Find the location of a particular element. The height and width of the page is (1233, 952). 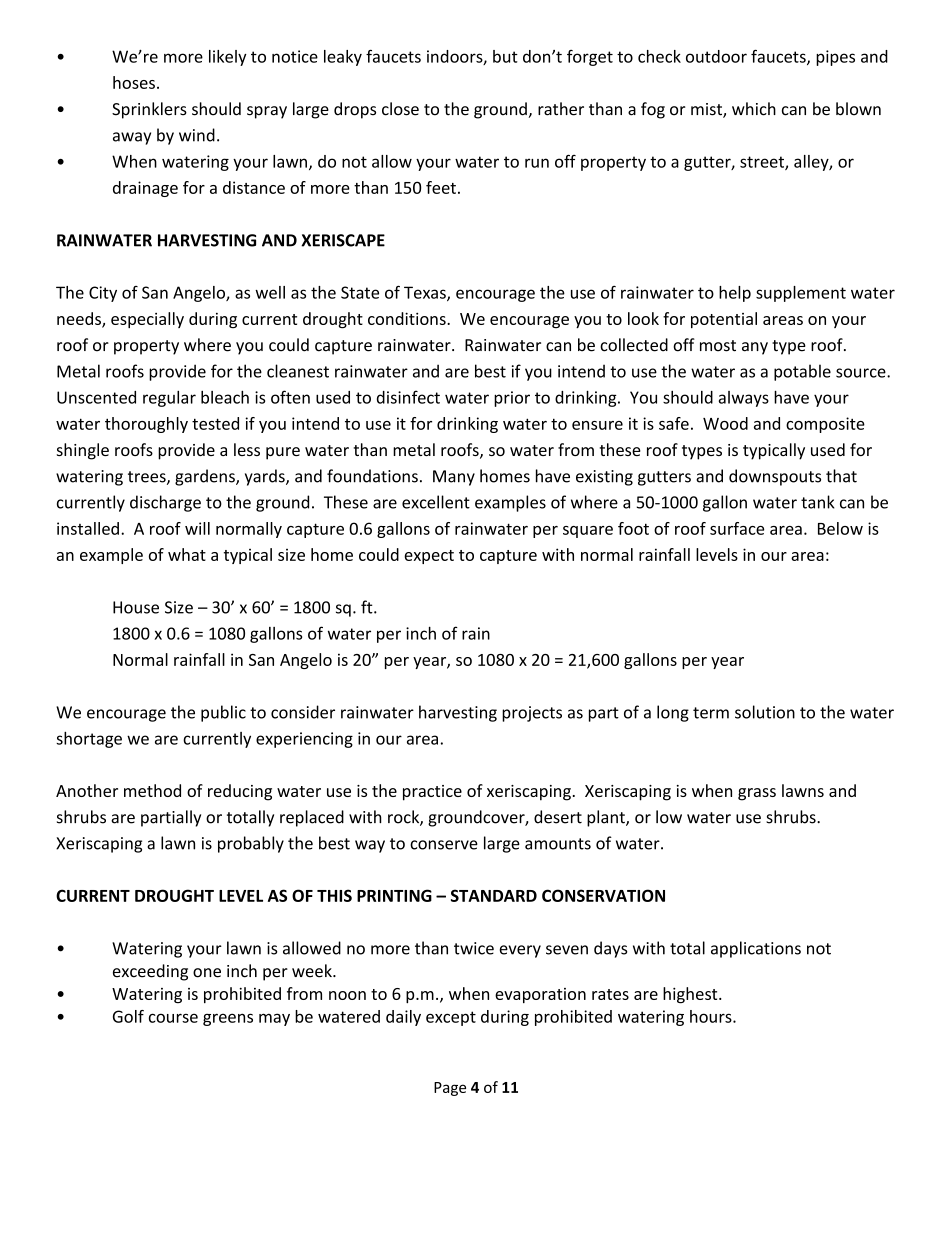

conditions is located at coordinates (408, 318).
